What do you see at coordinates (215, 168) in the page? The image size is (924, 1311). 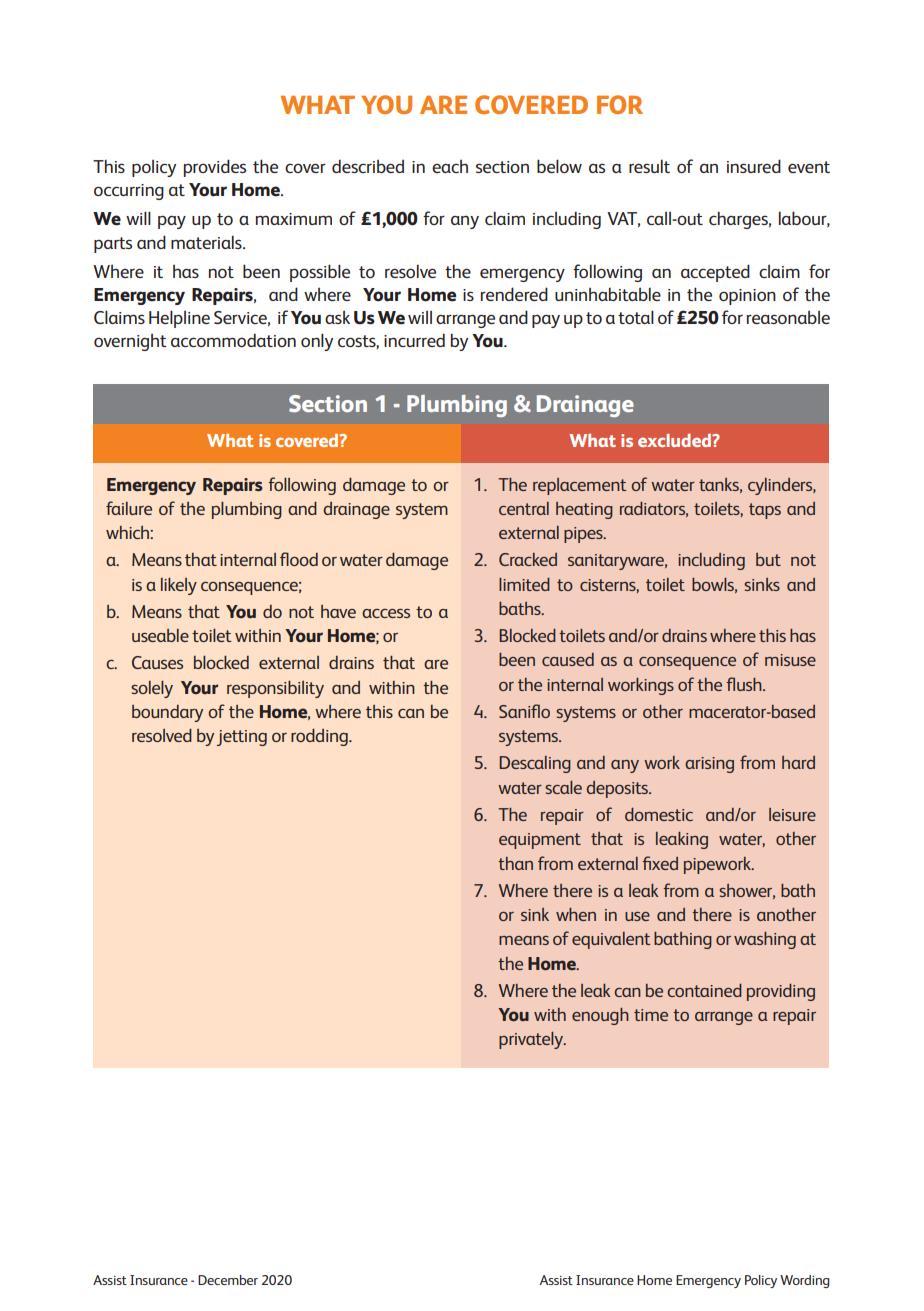 I see `provides` at bounding box center [215, 168].
